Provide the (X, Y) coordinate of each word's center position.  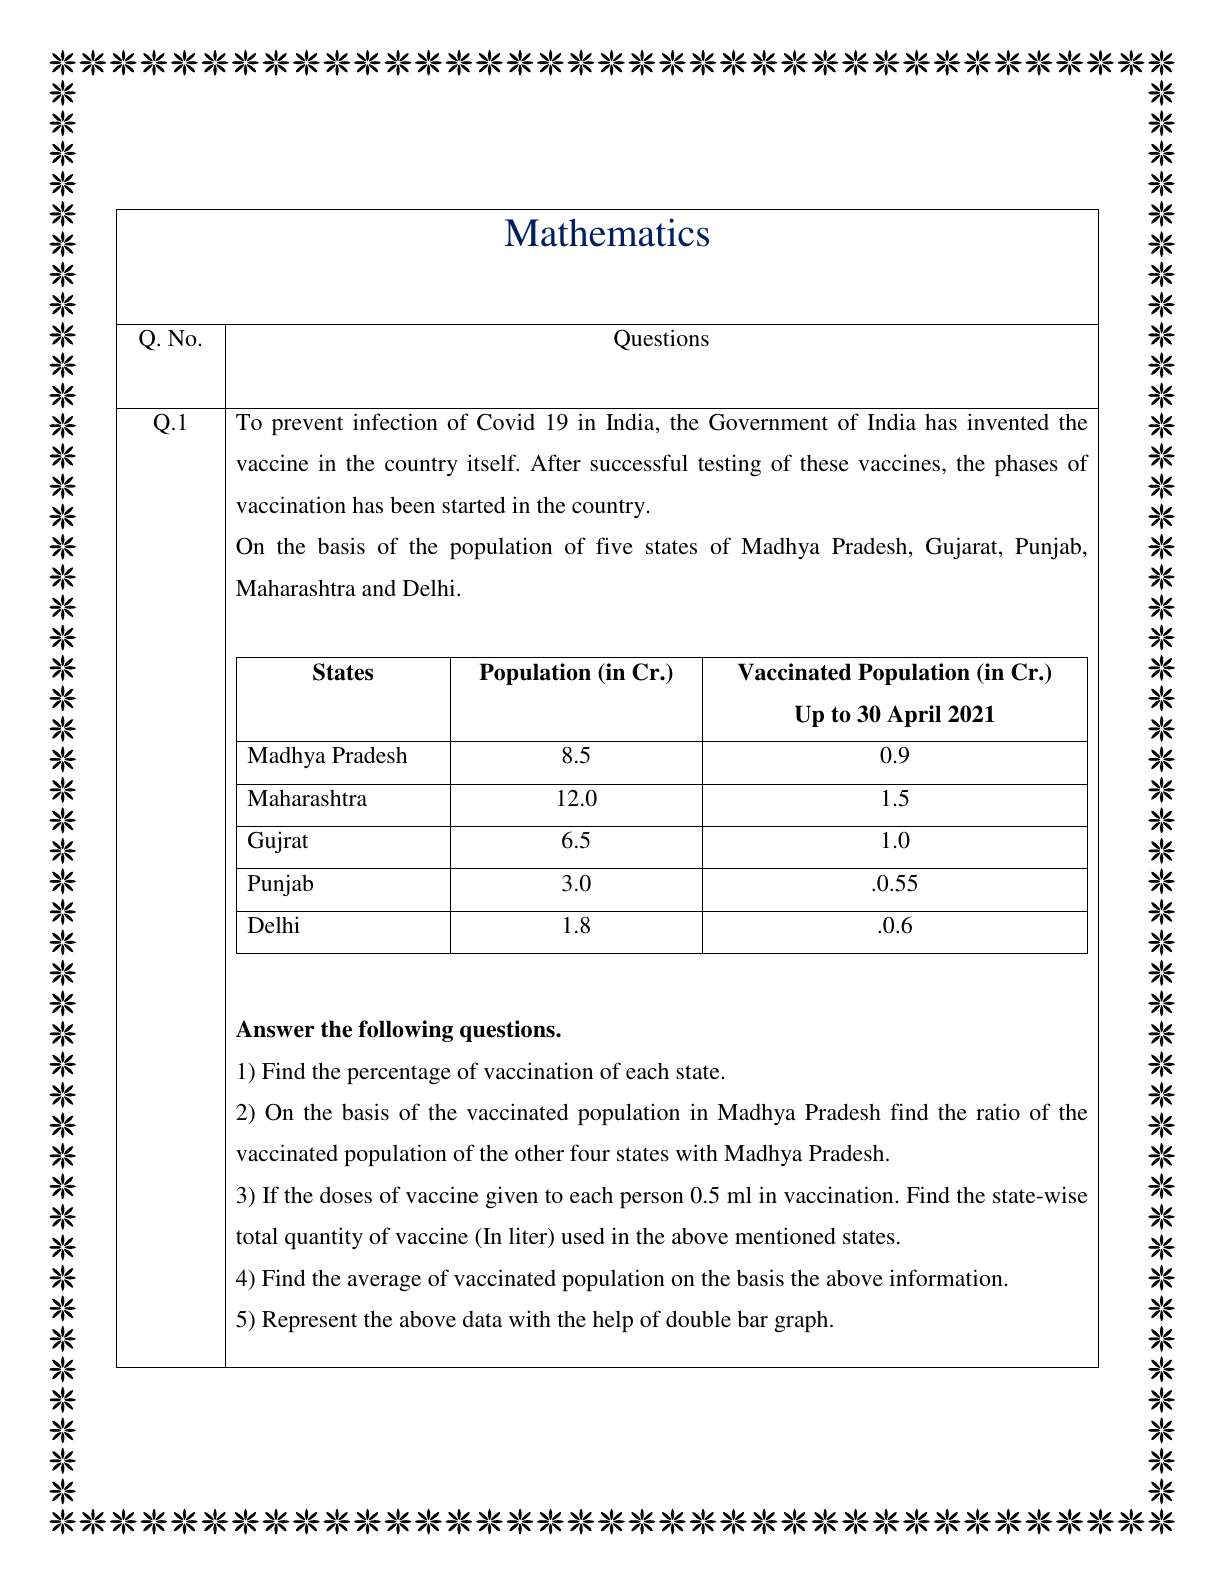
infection (395, 421)
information (946, 1277)
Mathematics (607, 232)
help (613, 1322)
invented (1008, 421)
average (384, 1283)
